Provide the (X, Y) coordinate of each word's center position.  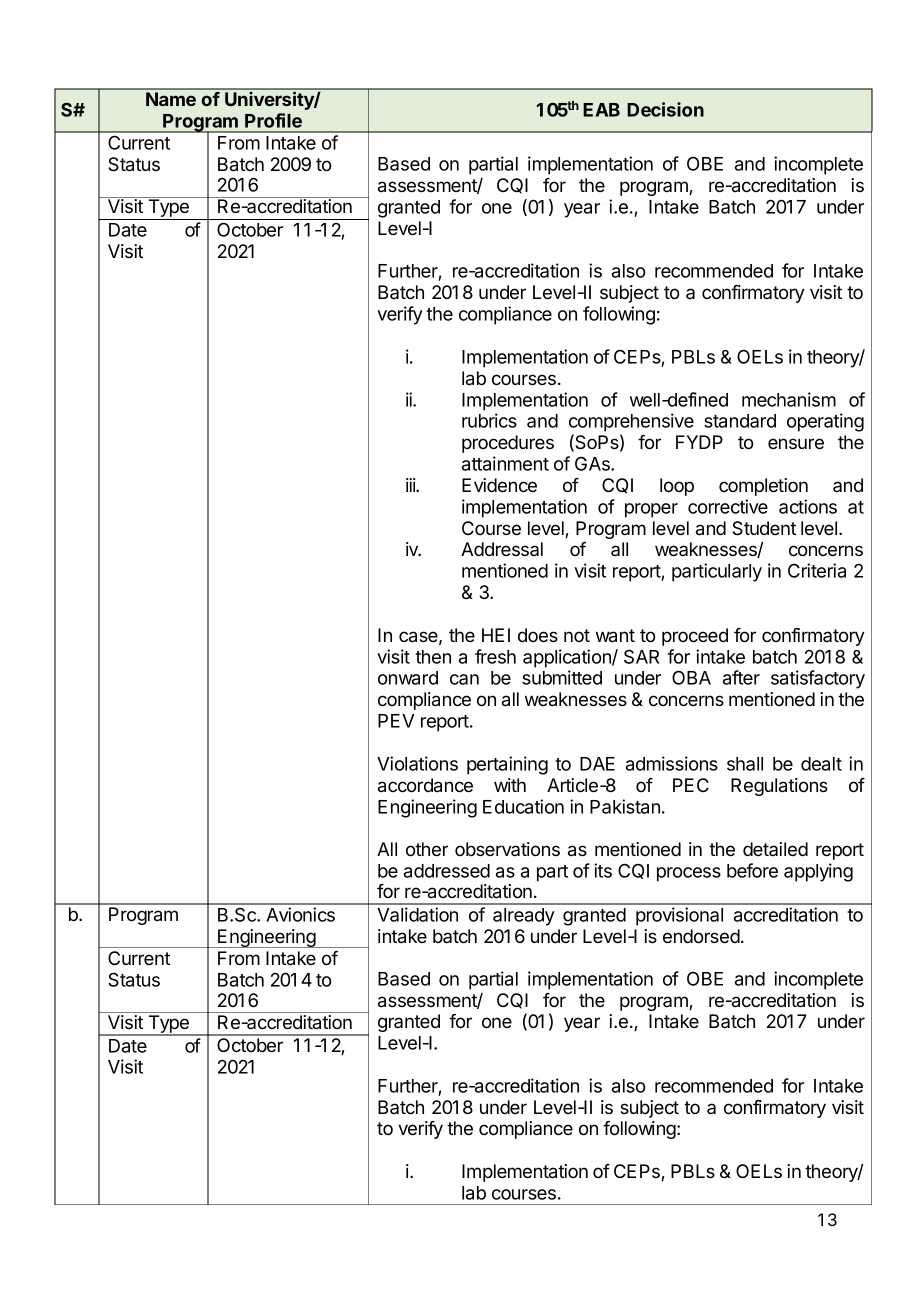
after (741, 677)
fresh (495, 656)
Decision (665, 109)
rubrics (489, 420)
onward (408, 678)
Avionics (300, 914)
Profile (273, 120)
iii (411, 485)
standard (740, 421)
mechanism (789, 399)
